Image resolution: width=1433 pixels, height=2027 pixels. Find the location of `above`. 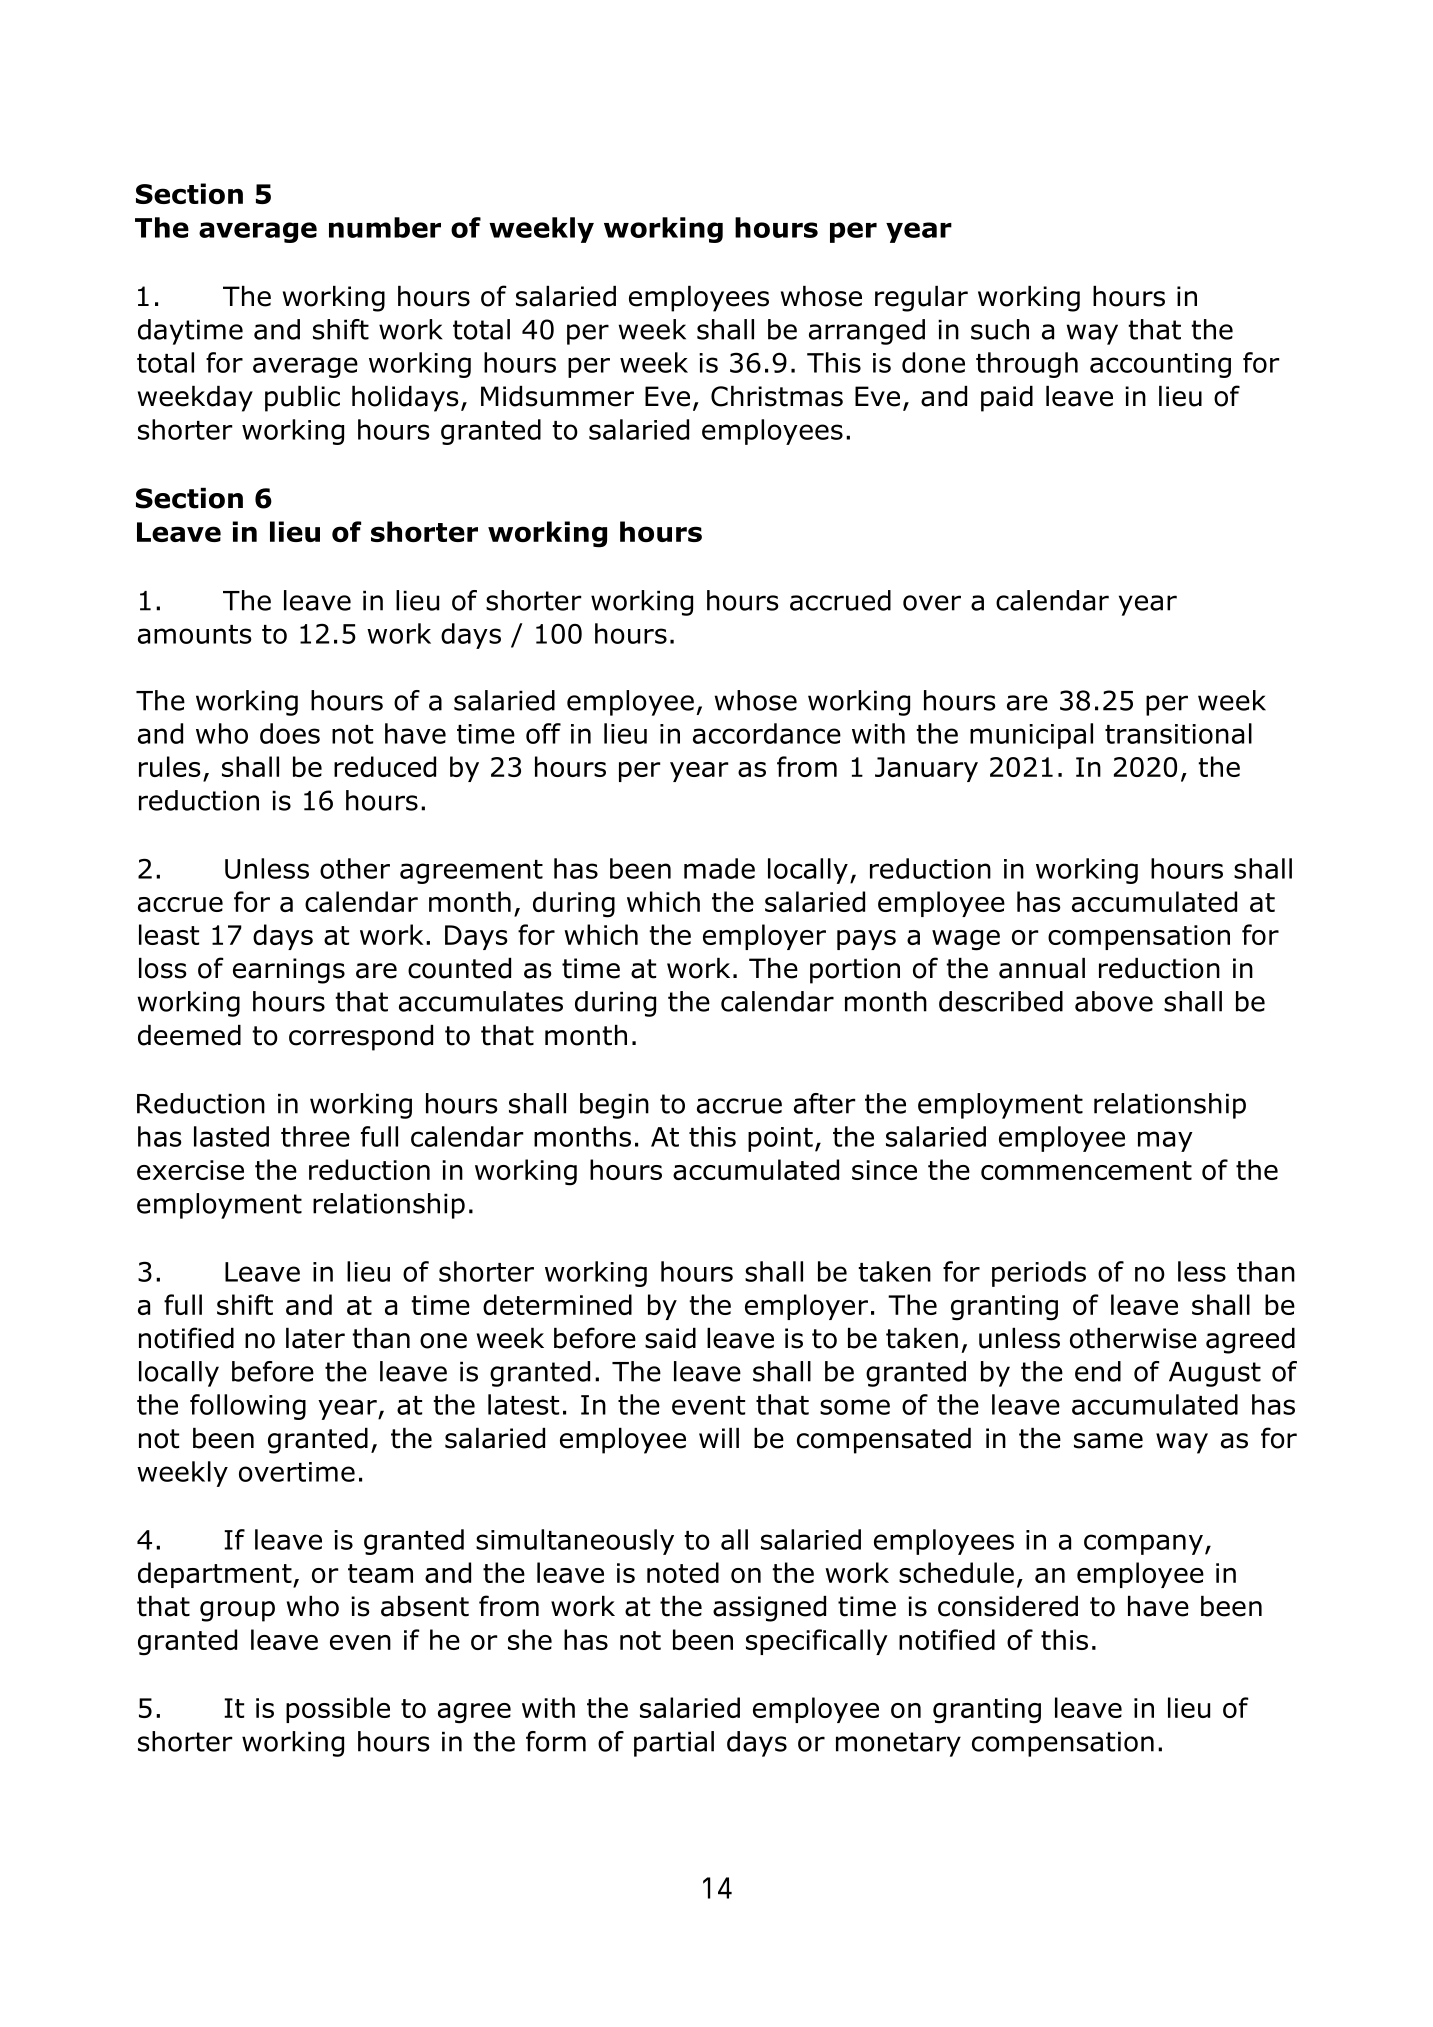

above is located at coordinates (1114, 1001).
